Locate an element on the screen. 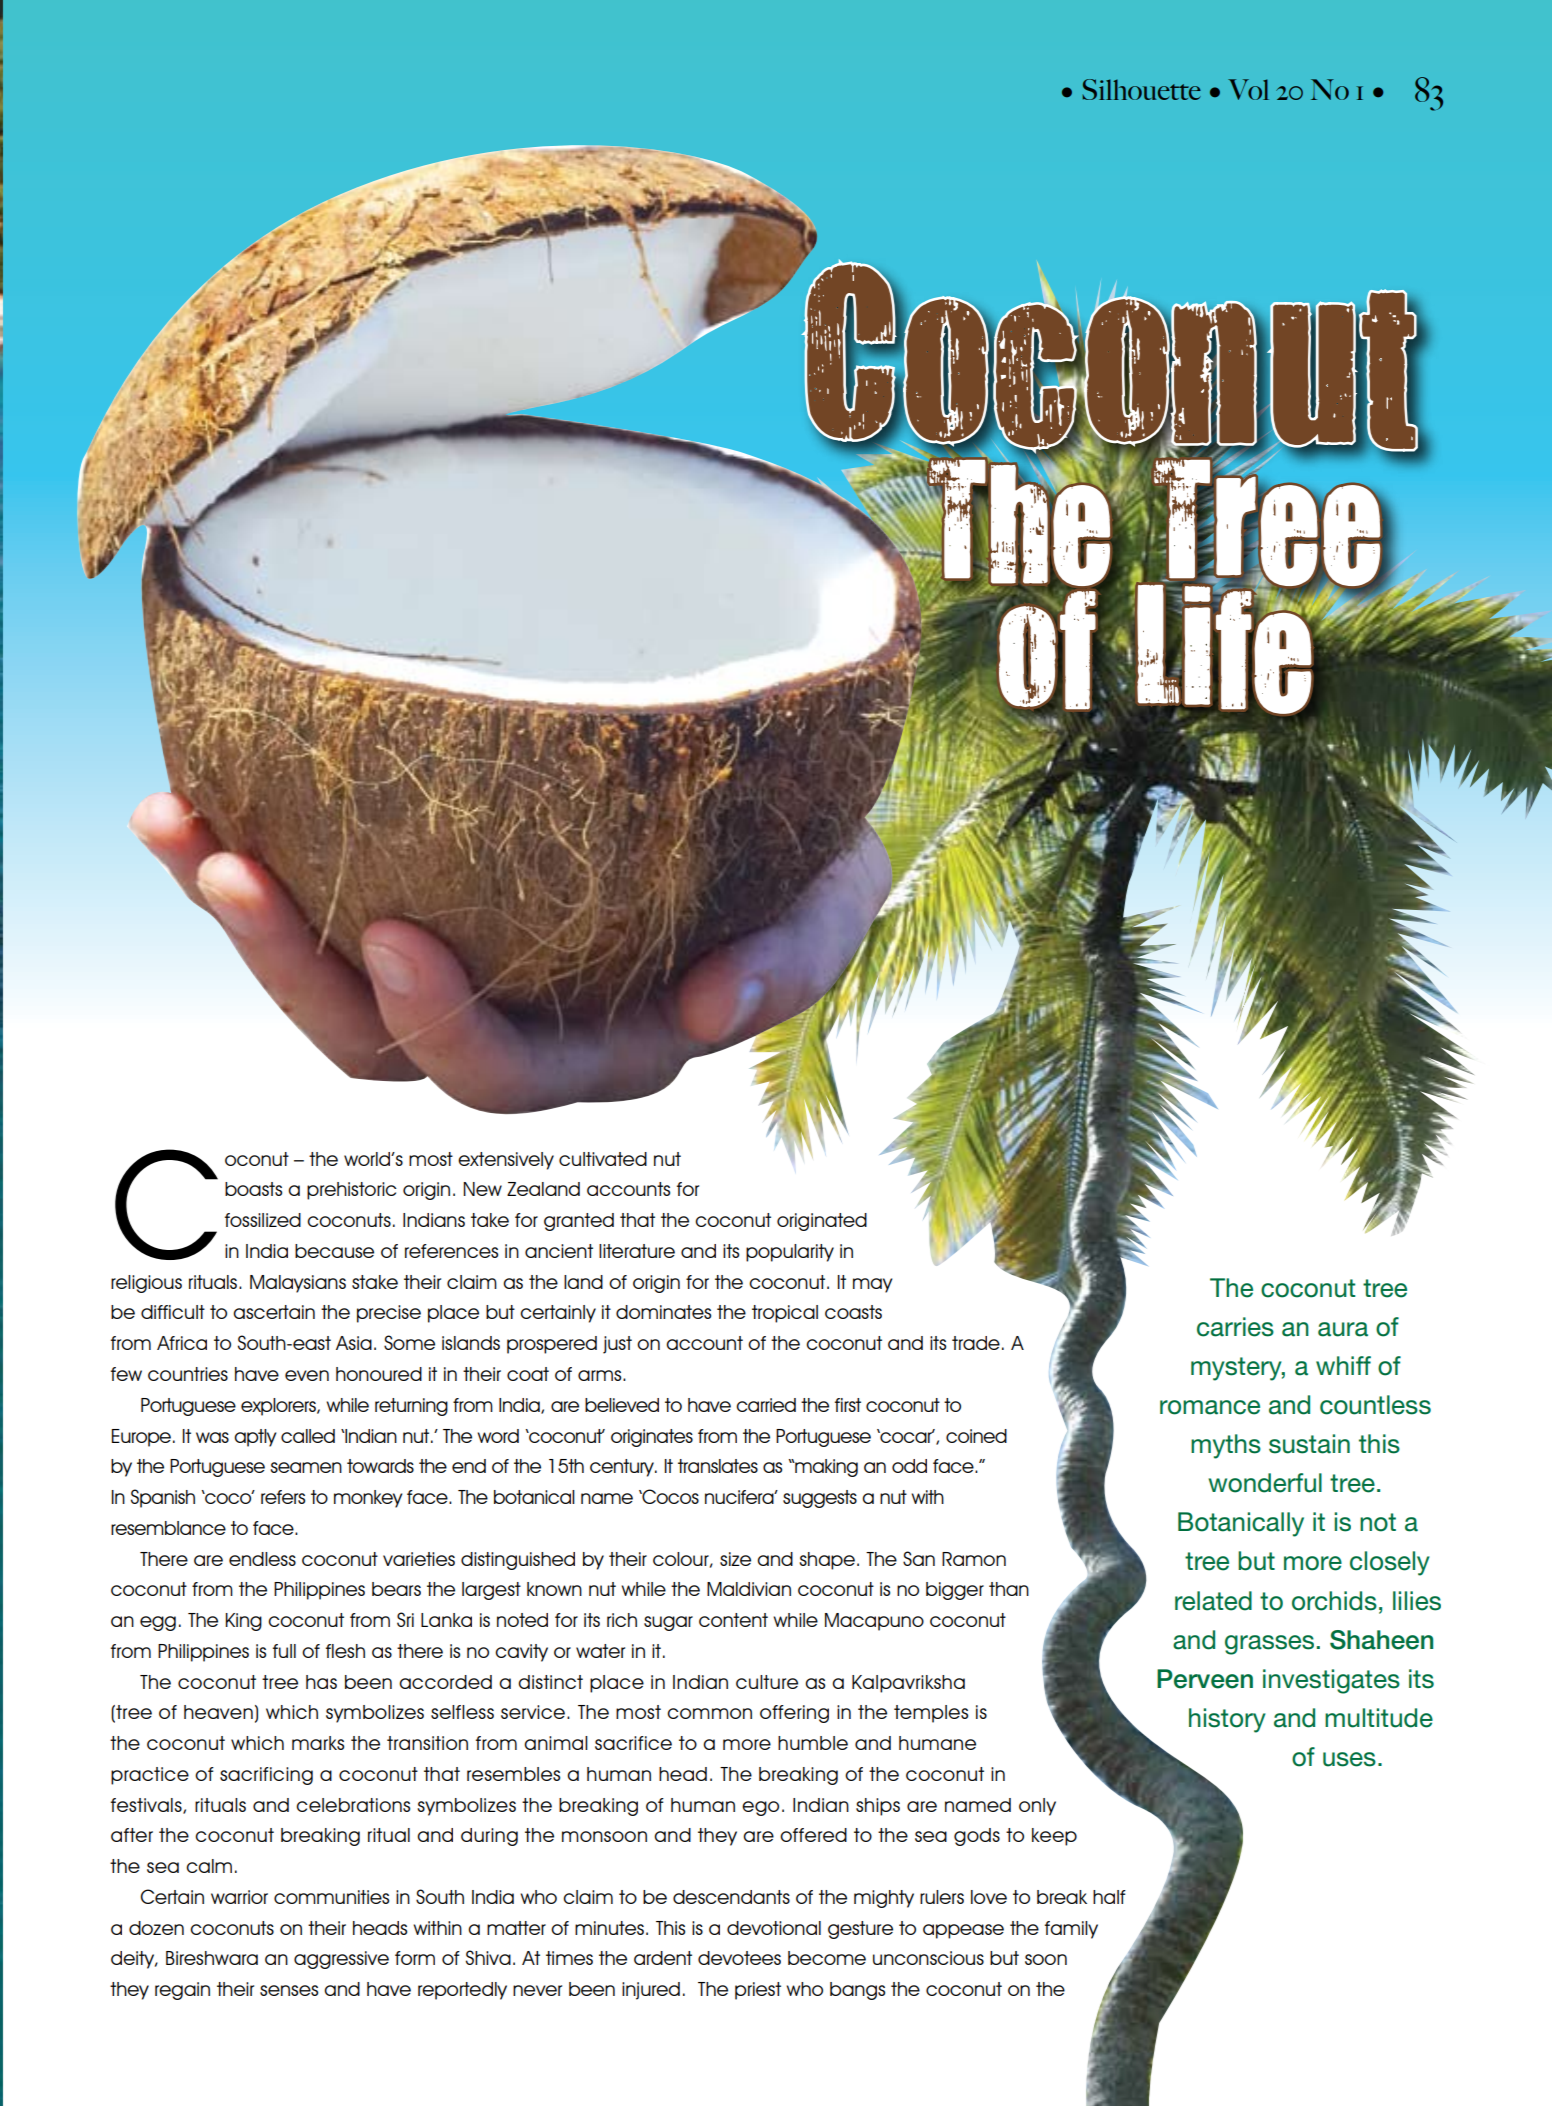 The image size is (1552, 2106). translates is located at coordinates (718, 1466).
